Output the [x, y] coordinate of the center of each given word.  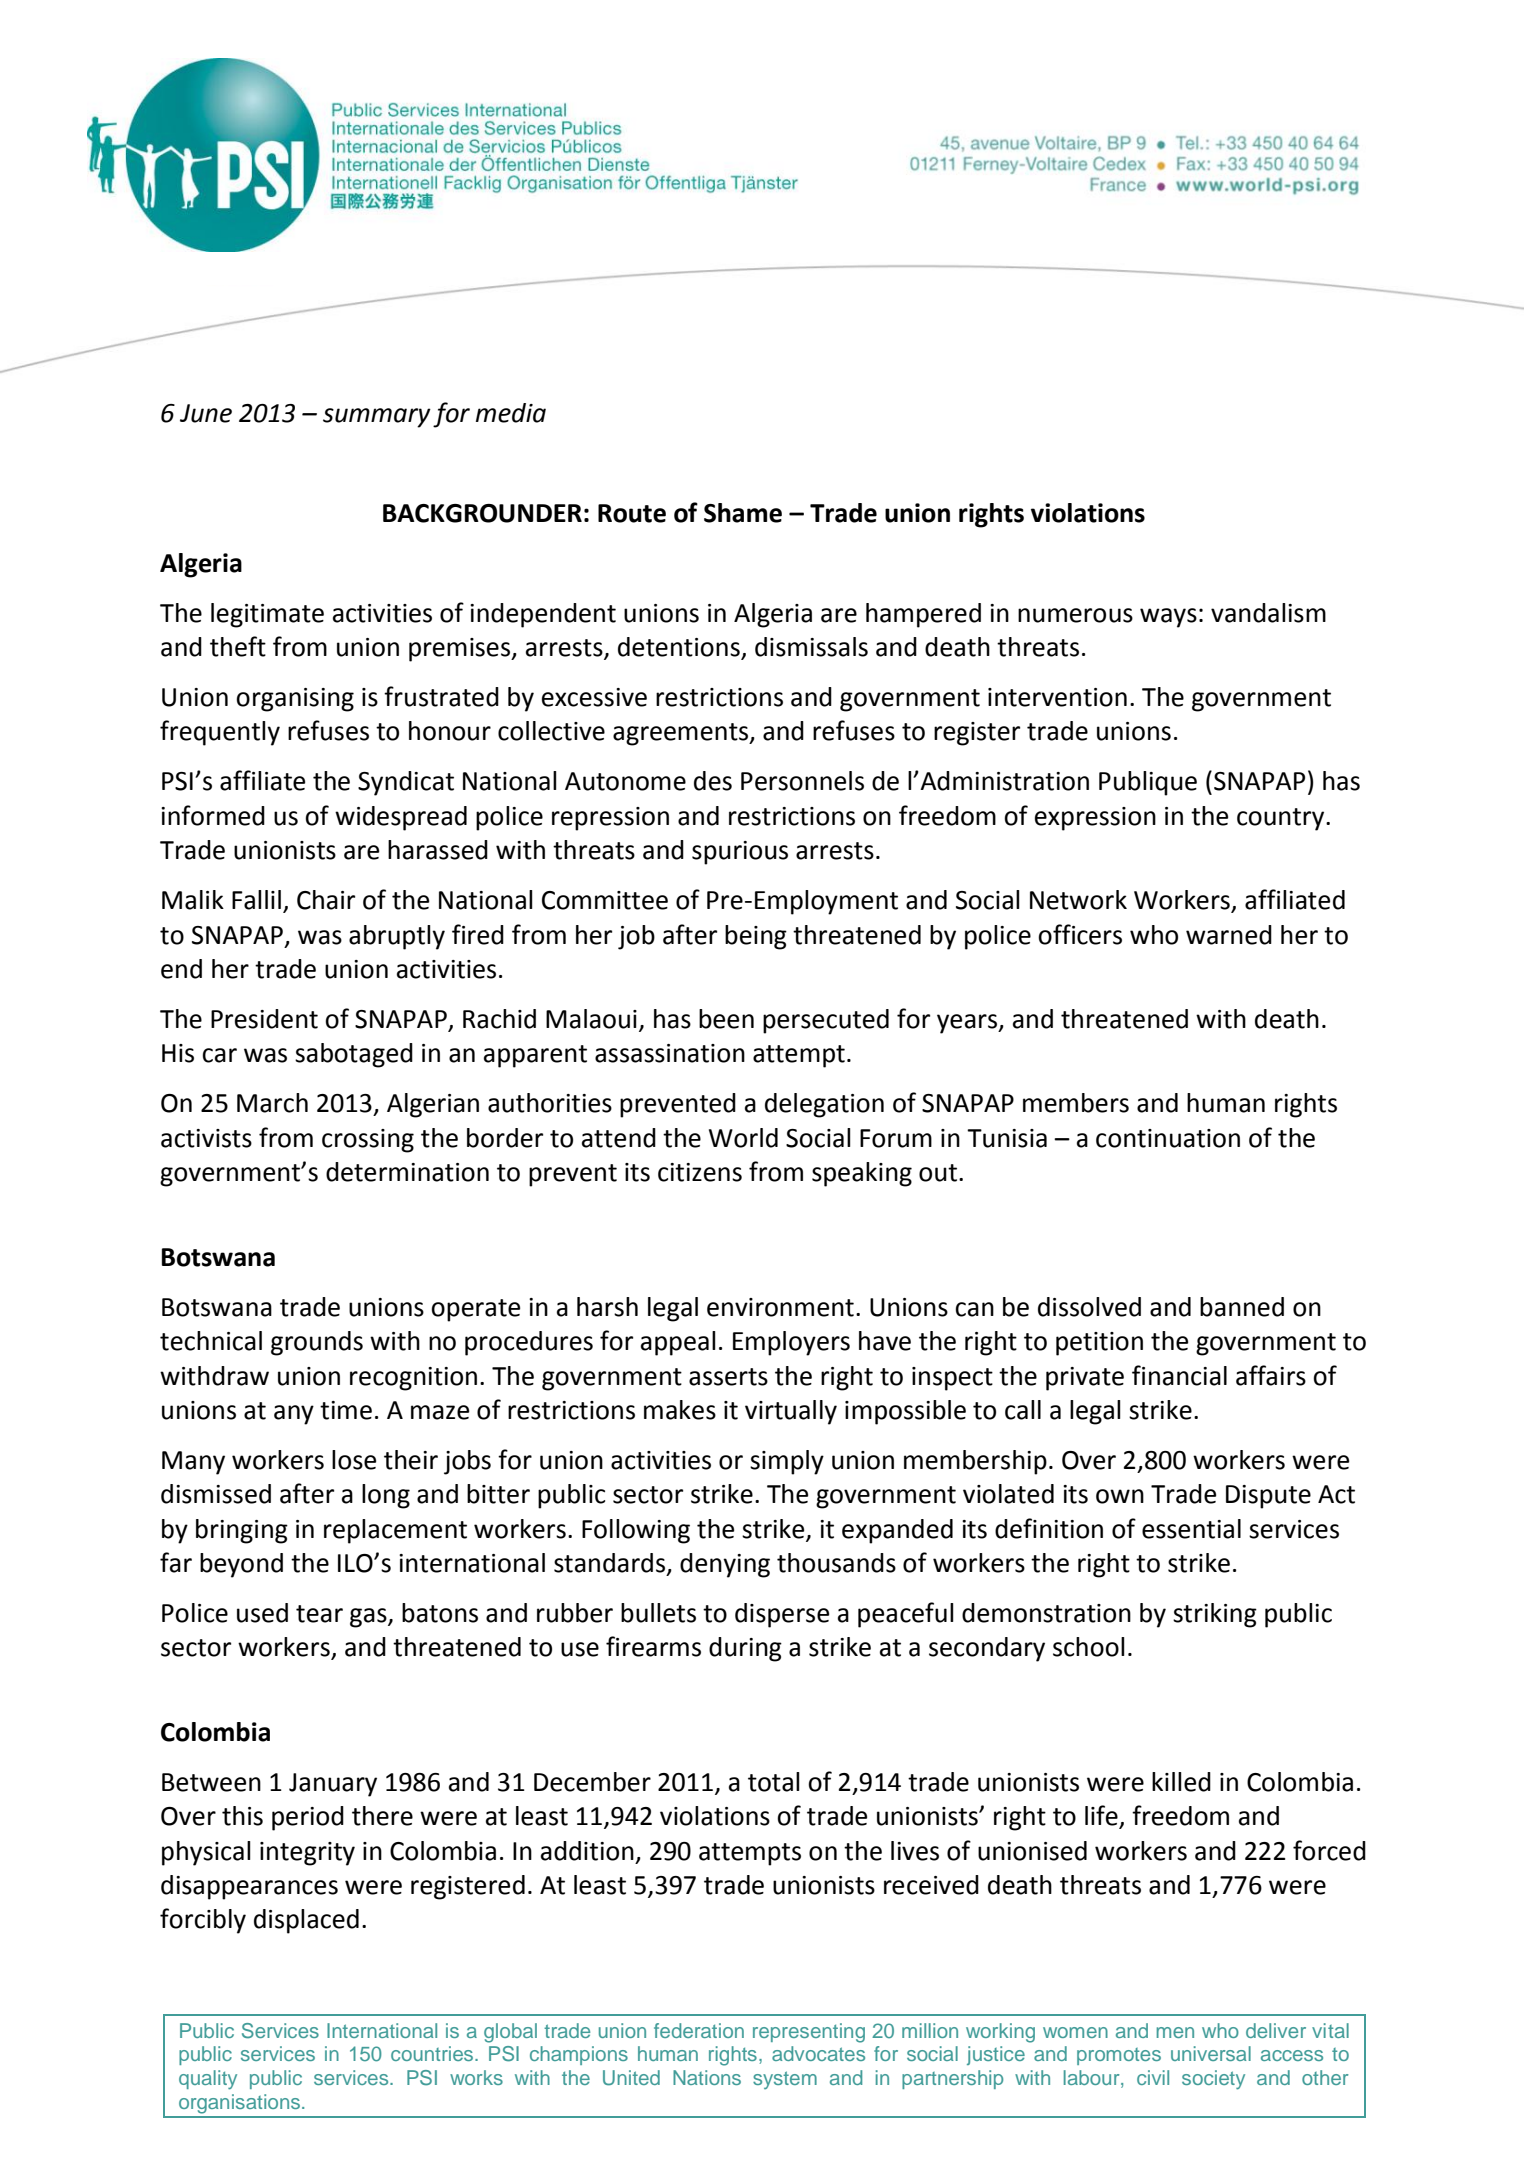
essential [1191, 1529]
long [386, 1496]
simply [787, 1462]
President [264, 1019]
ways [1168, 618]
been [726, 1019]
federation [699, 2030]
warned [1229, 935]
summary [377, 418]
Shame [743, 513]
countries [433, 2053]
